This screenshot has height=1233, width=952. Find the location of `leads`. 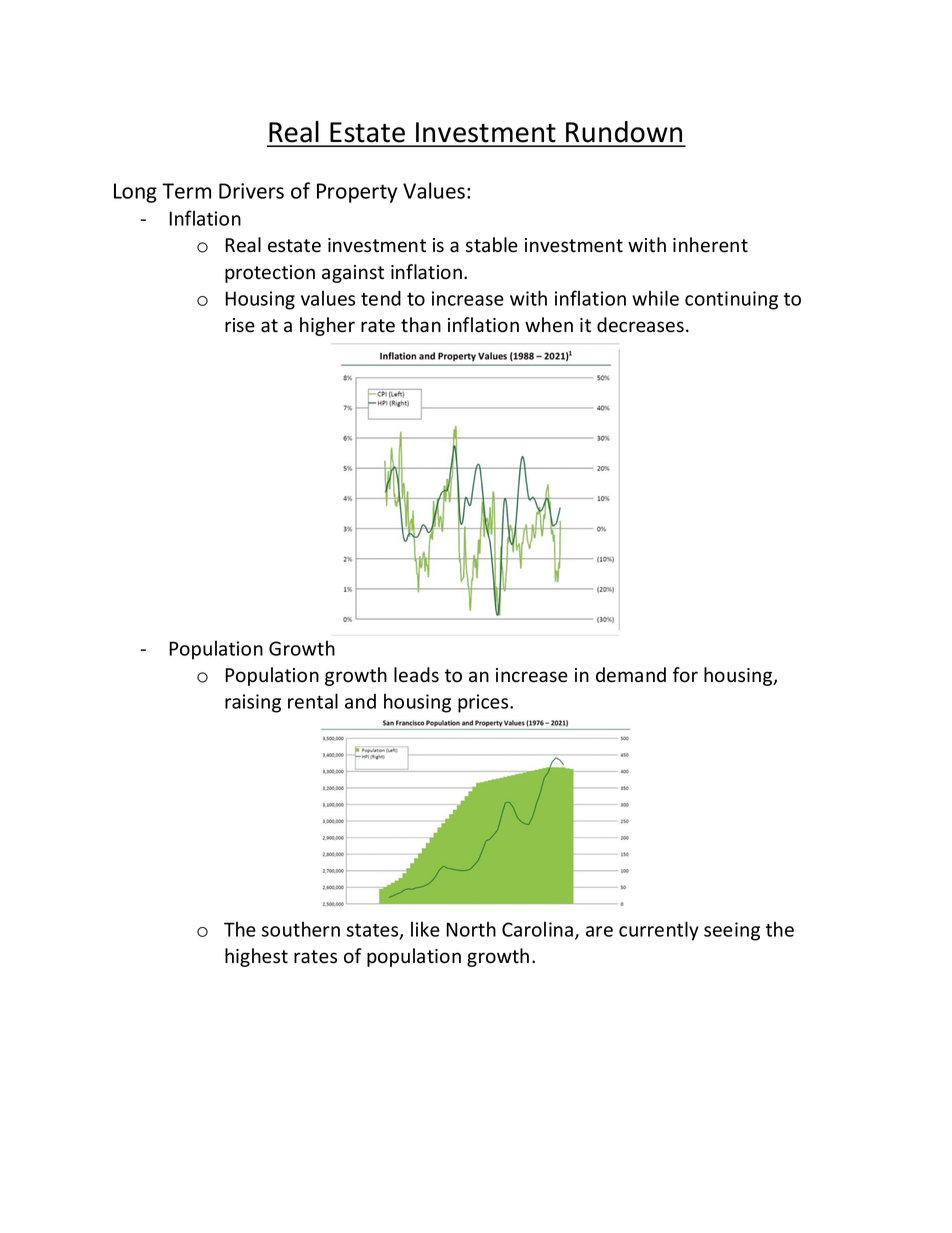

leads is located at coordinates (416, 675).
